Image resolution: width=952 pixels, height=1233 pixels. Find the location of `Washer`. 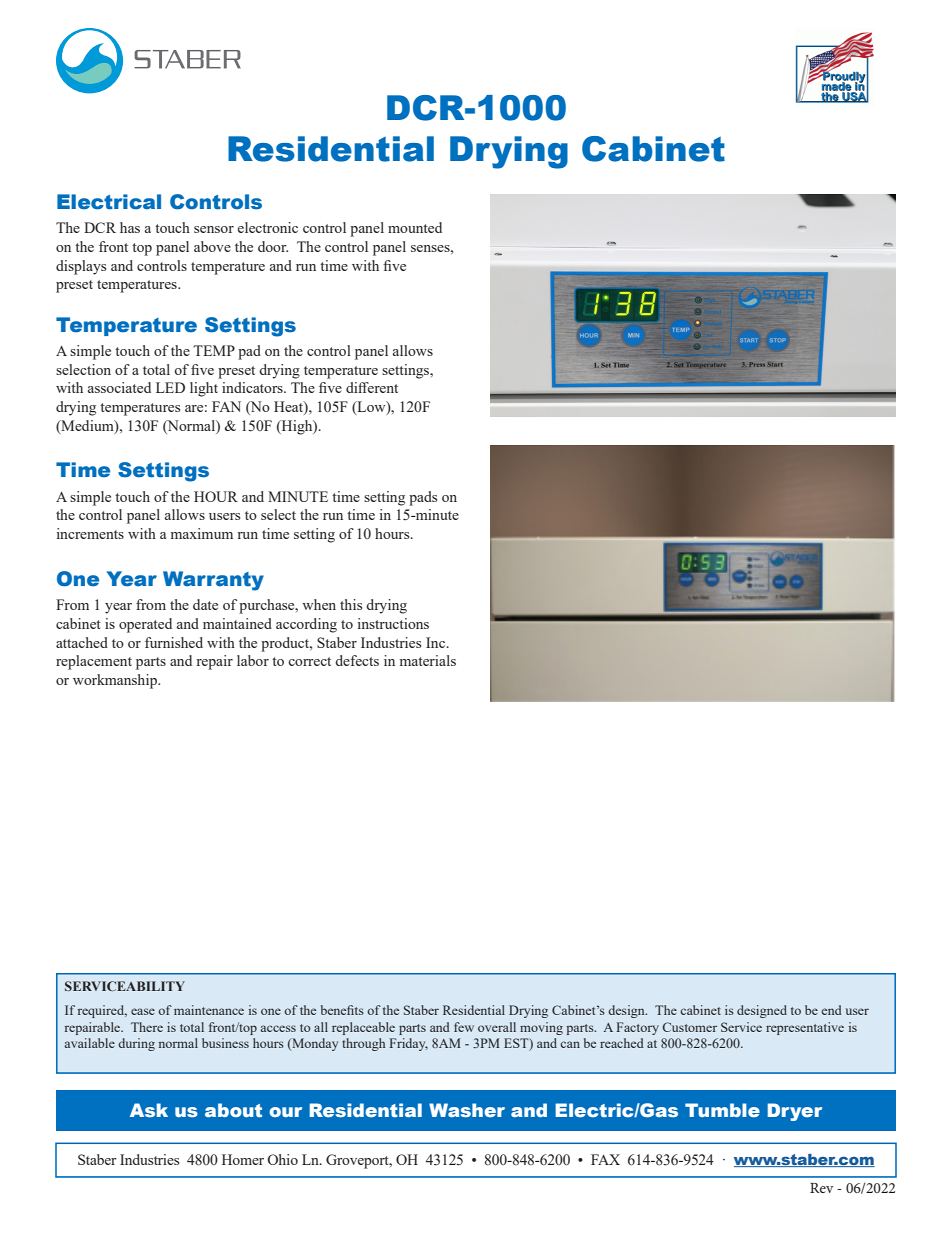

Washer is located at coordinates (467, 1110).
